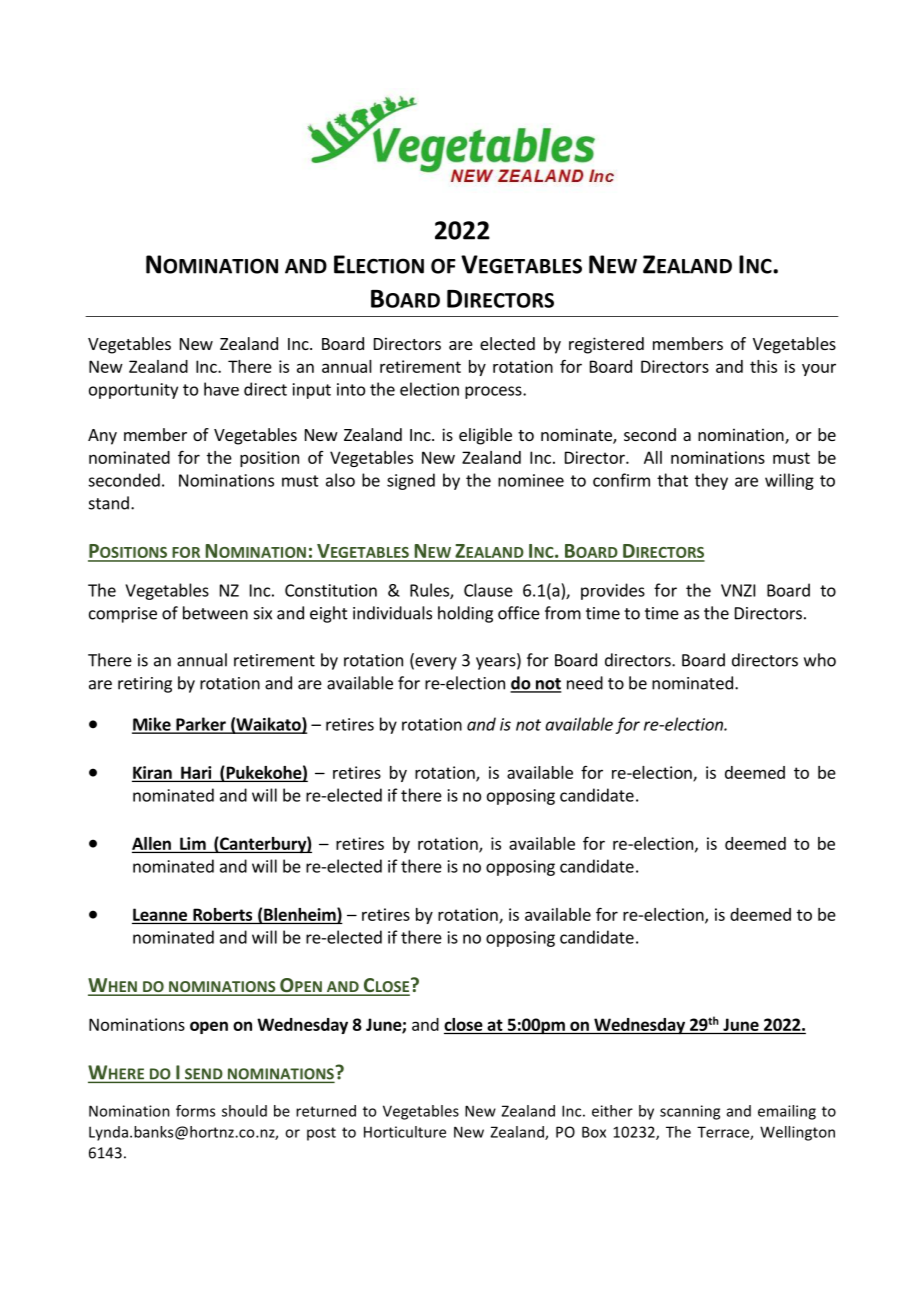 This screenshot has height=1308, width=924. What do you see at coordinates (160, 914) in the screenshot?
I see `Leanne` at bounding box center [160, 914].
